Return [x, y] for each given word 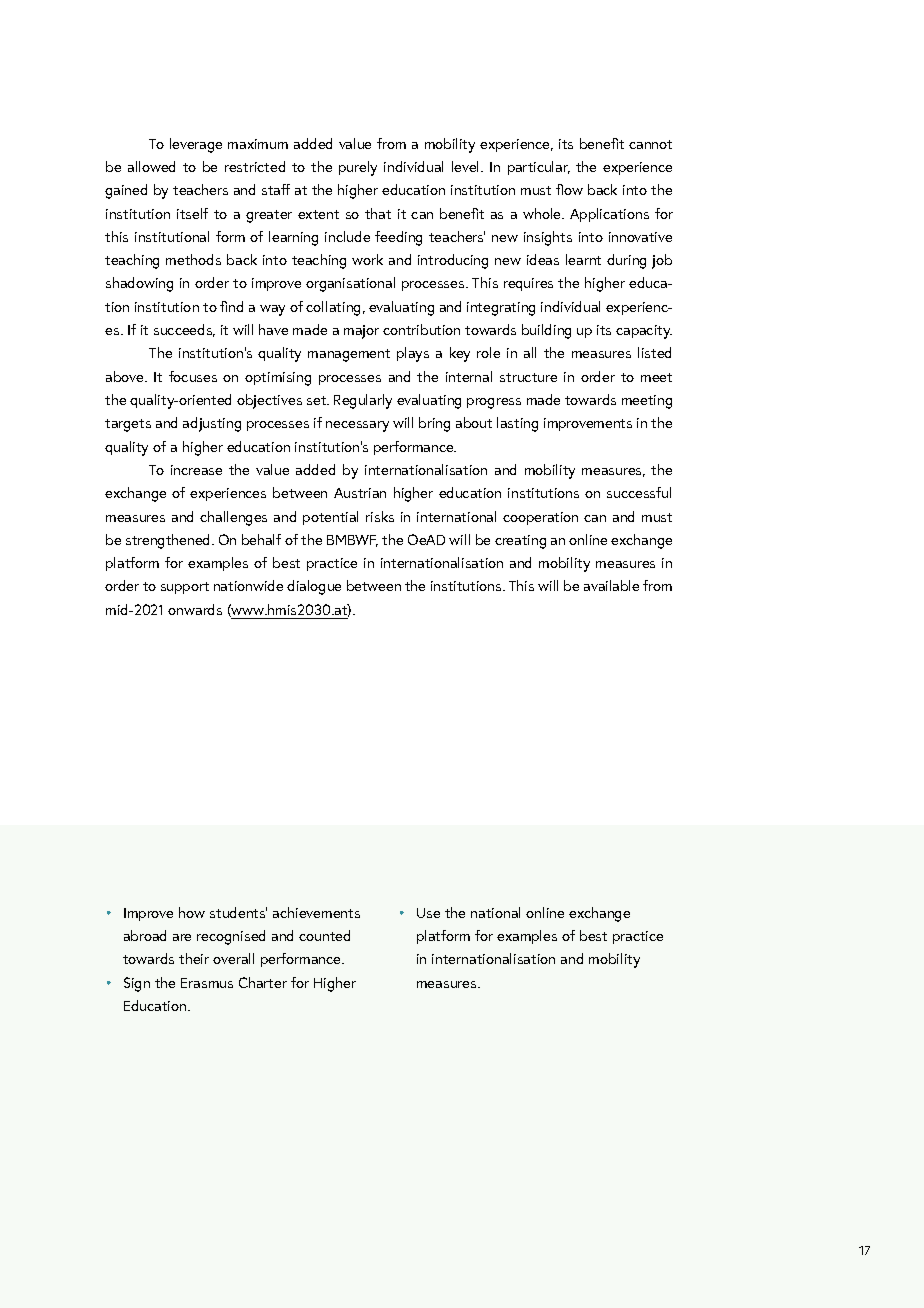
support [185, 588]
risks [380, 516]
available [611, 585]
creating [520, 542]
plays [413, 354]
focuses [193, 376]
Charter [263, 982]
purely [358, 168]
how [192, 912]
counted [324, 935]
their [194, 958]
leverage [196, 145]
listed [654, 352]
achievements [316, 912]
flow [569, 189]
